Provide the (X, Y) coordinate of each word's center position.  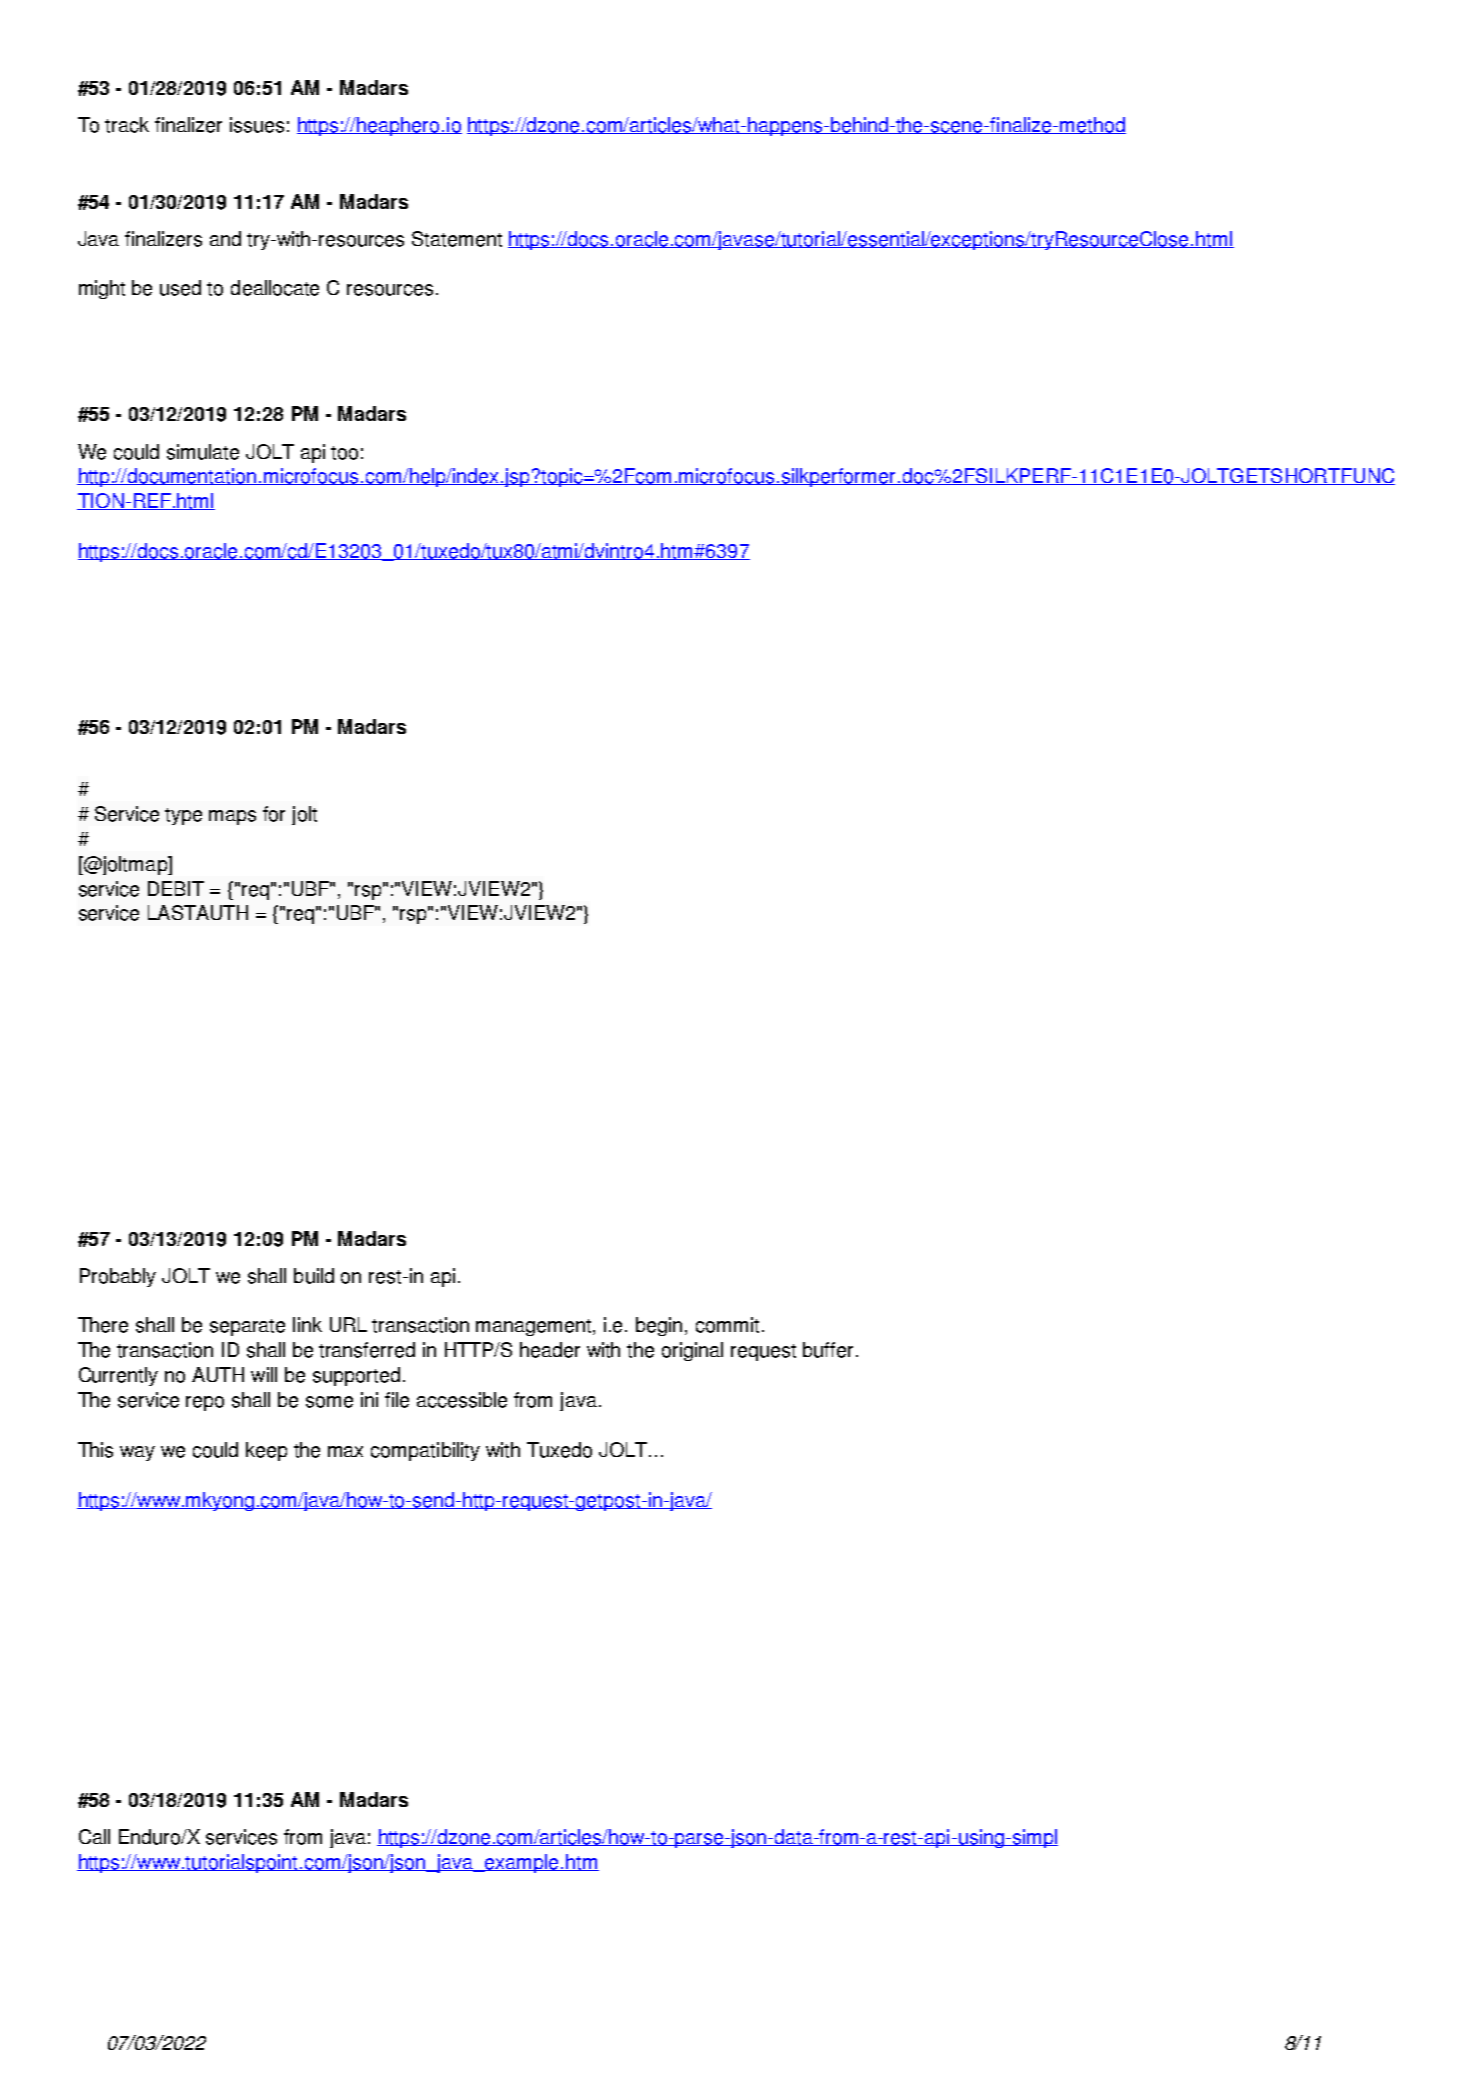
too (344, 453)
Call (94, 1836)
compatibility (425, 1451)
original (692, 1351)
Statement (457, 239)
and (225, 238)
